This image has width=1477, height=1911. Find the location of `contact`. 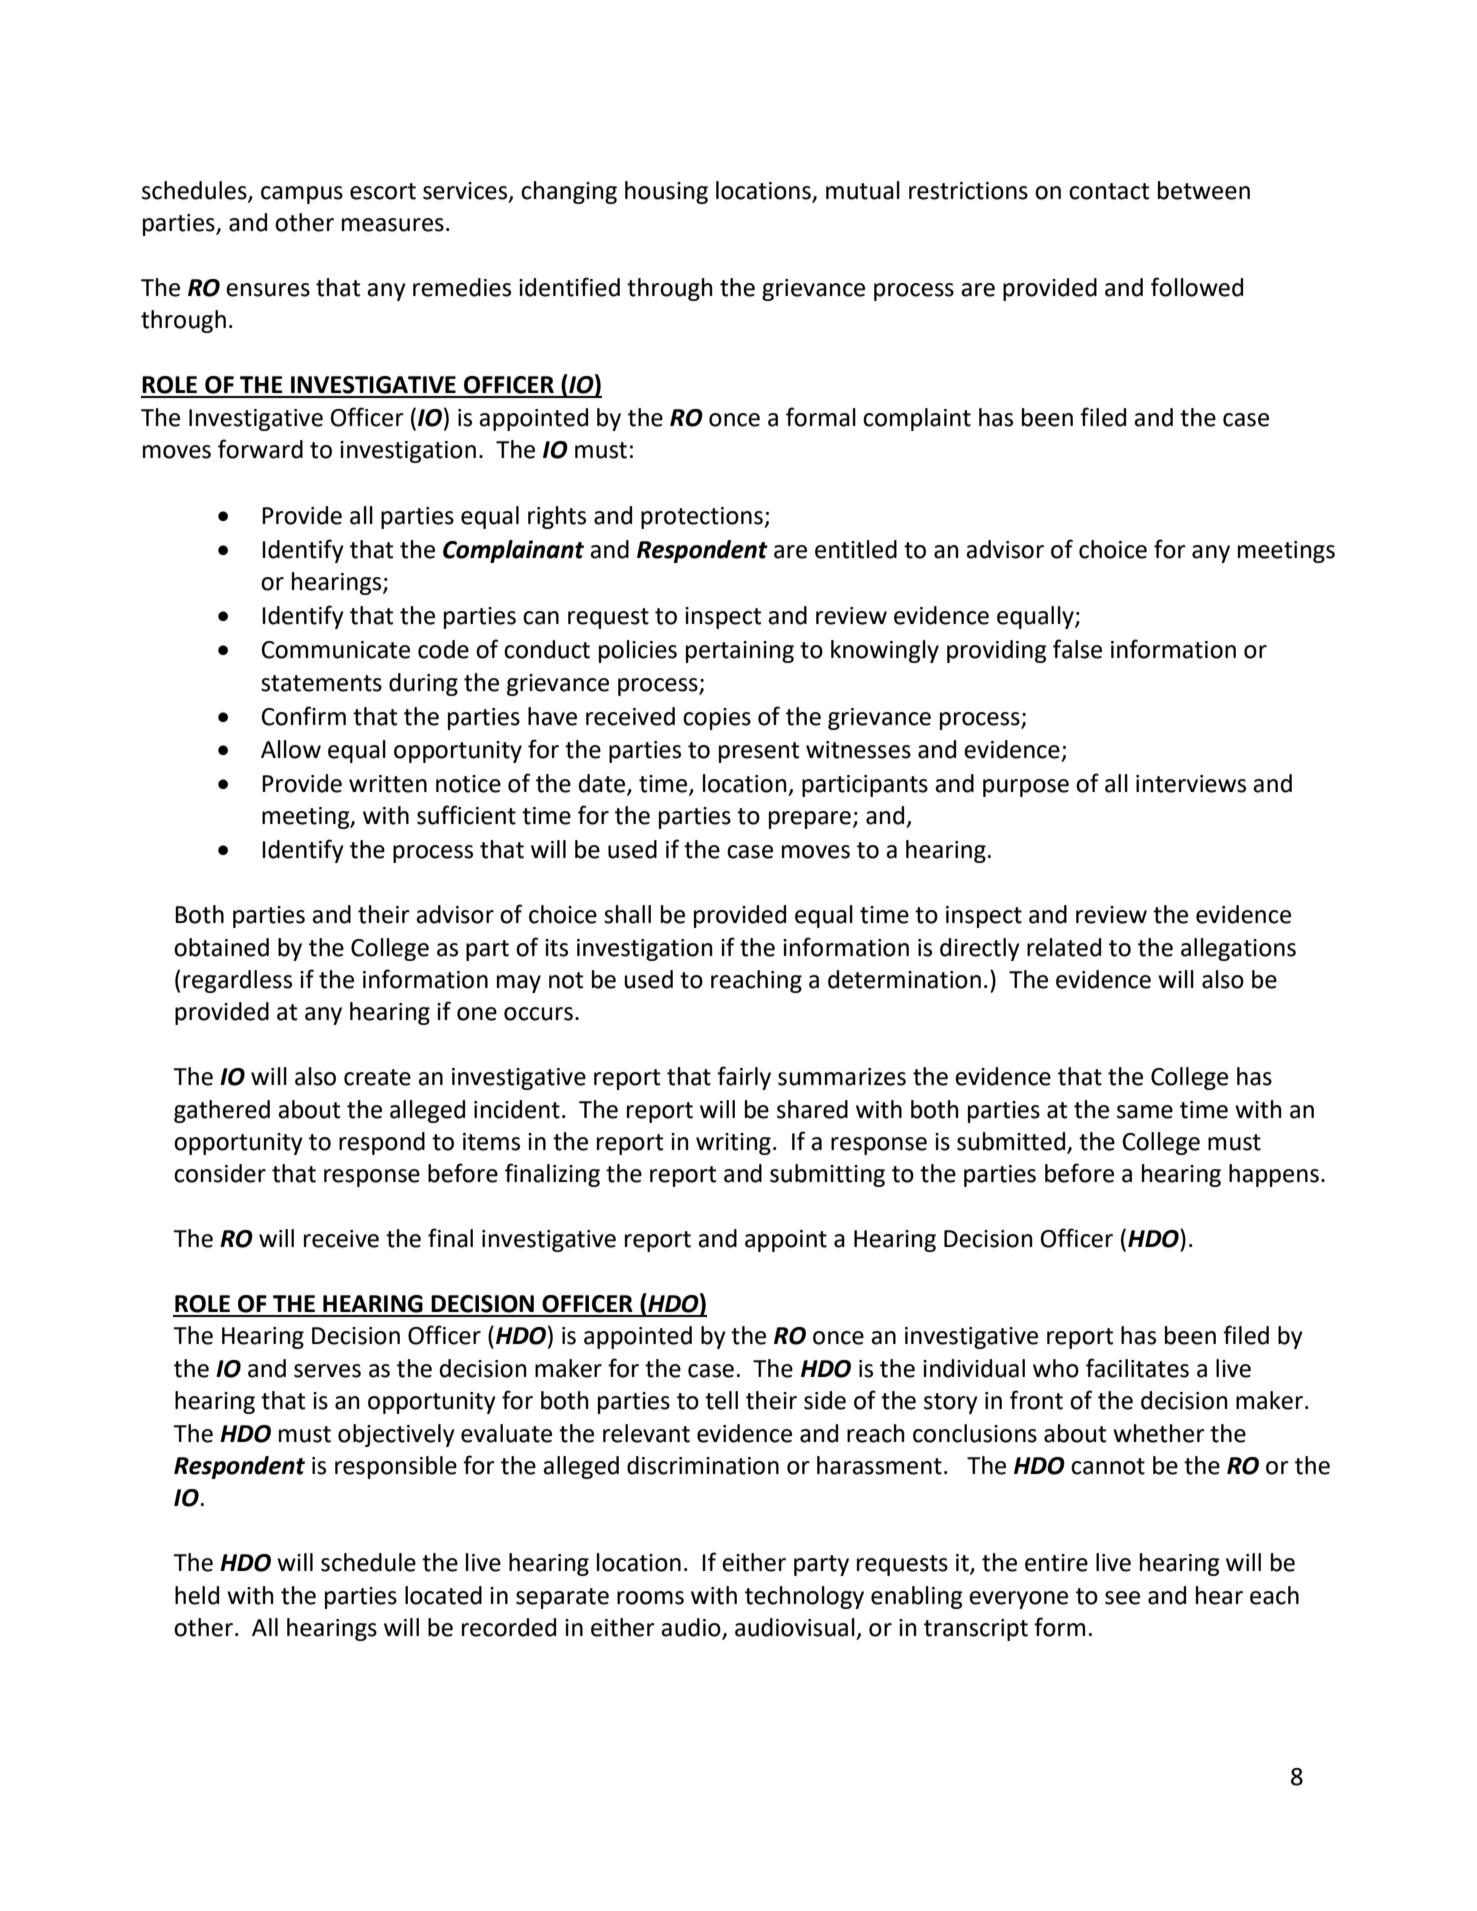

contact is located at coordinates (1109, 191).
